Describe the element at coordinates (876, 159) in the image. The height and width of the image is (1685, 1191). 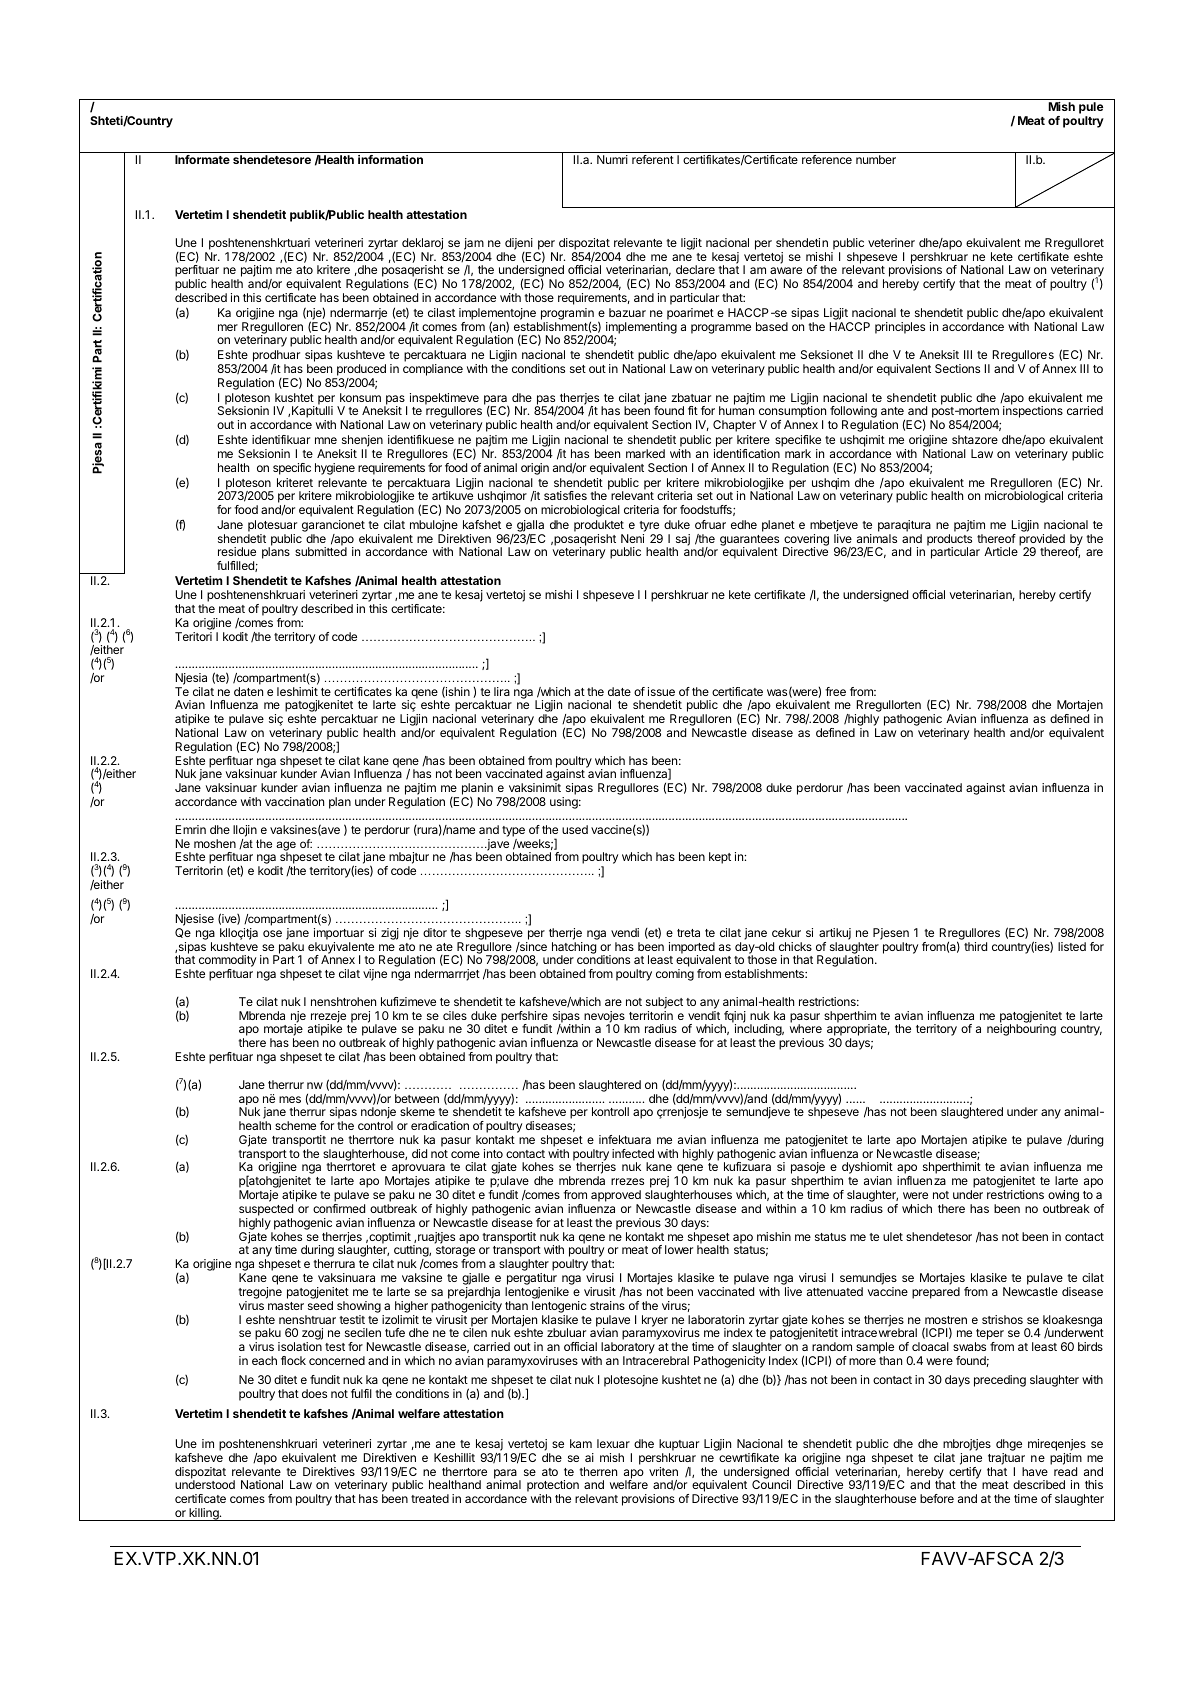
I see `number` at that location.
